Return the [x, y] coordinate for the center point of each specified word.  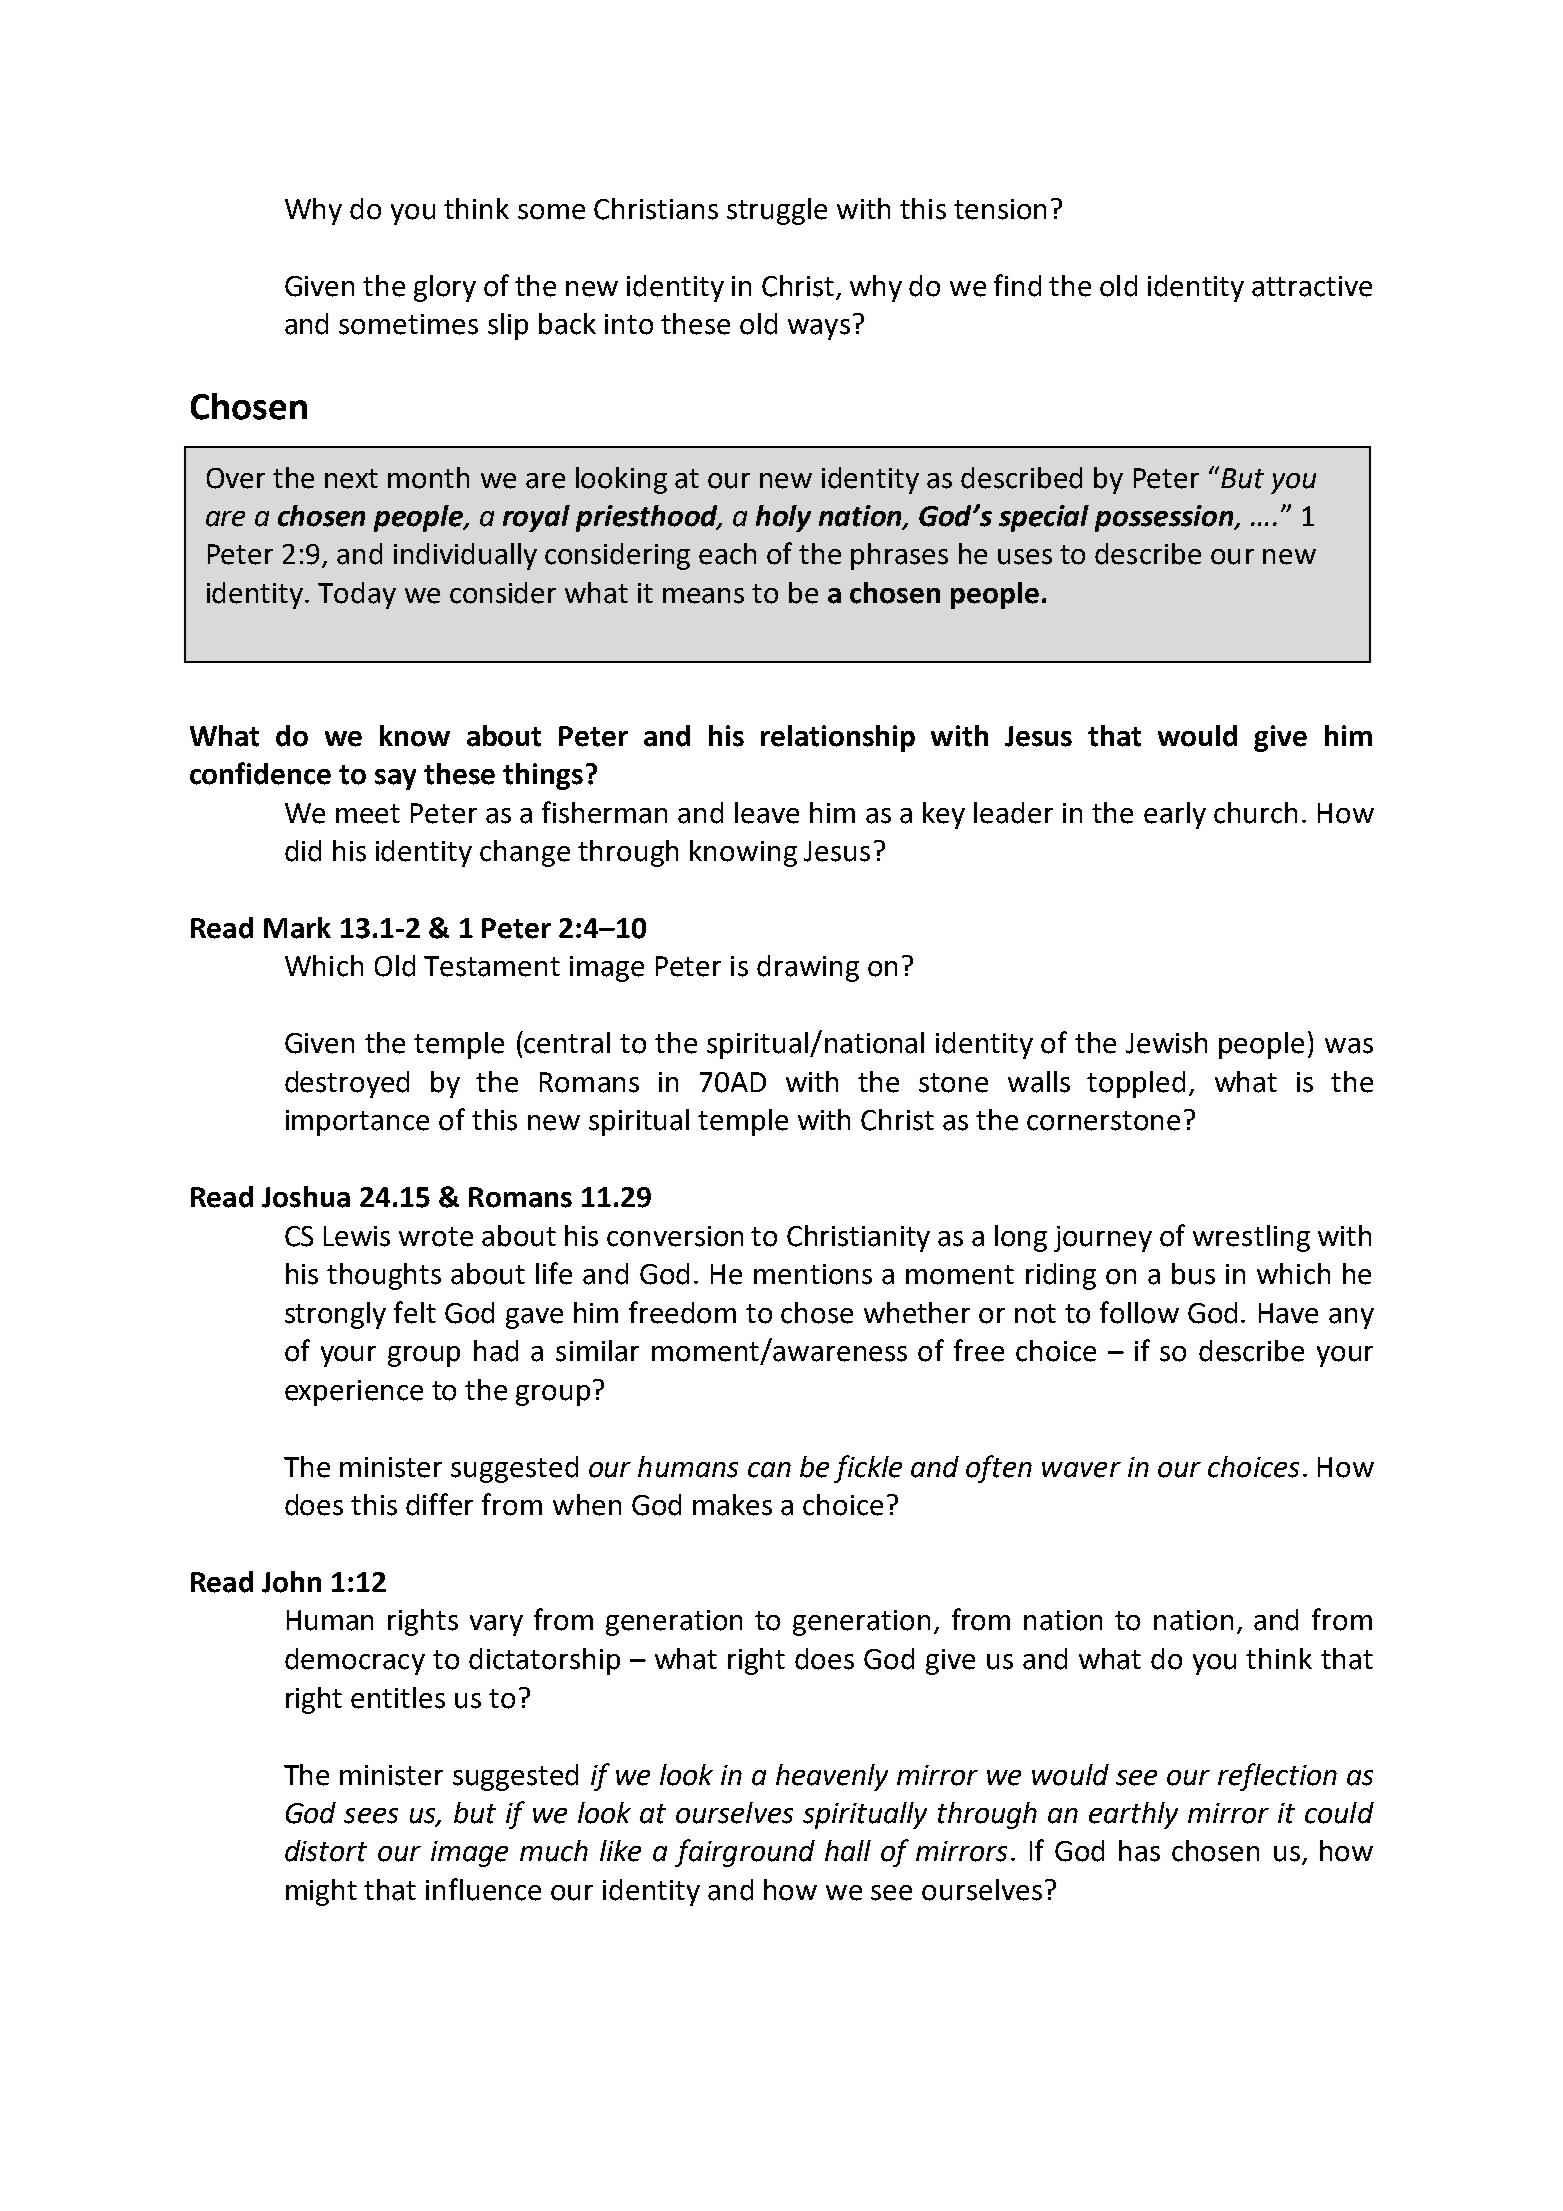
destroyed [347, 1084]
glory [445, 288]
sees [371, 1816]
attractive [1312, 286]
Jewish [1166, 1043]
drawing [808, 968]
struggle [777, 211]
